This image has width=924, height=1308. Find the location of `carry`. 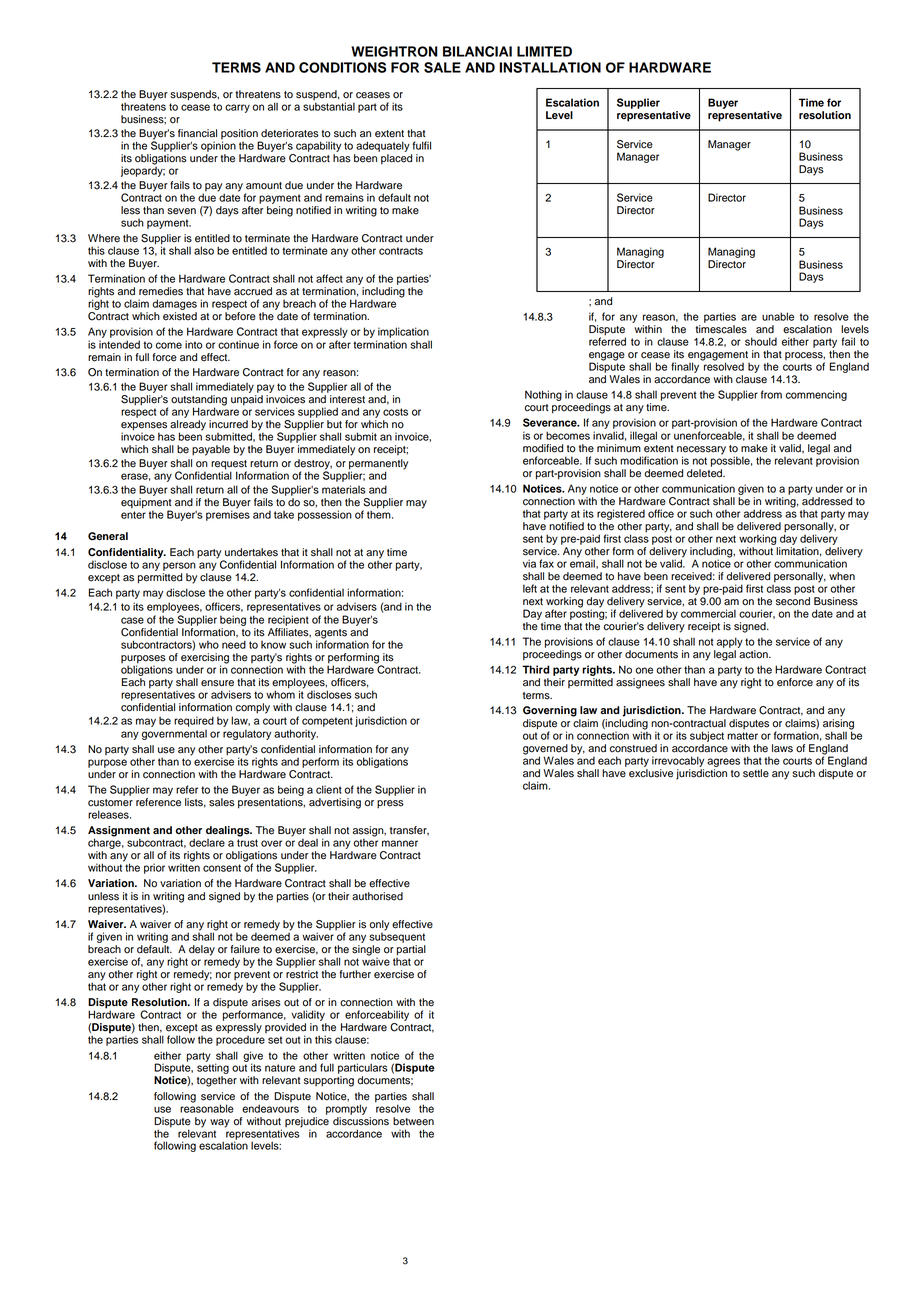

carry is located at coordinates (237, 108).
